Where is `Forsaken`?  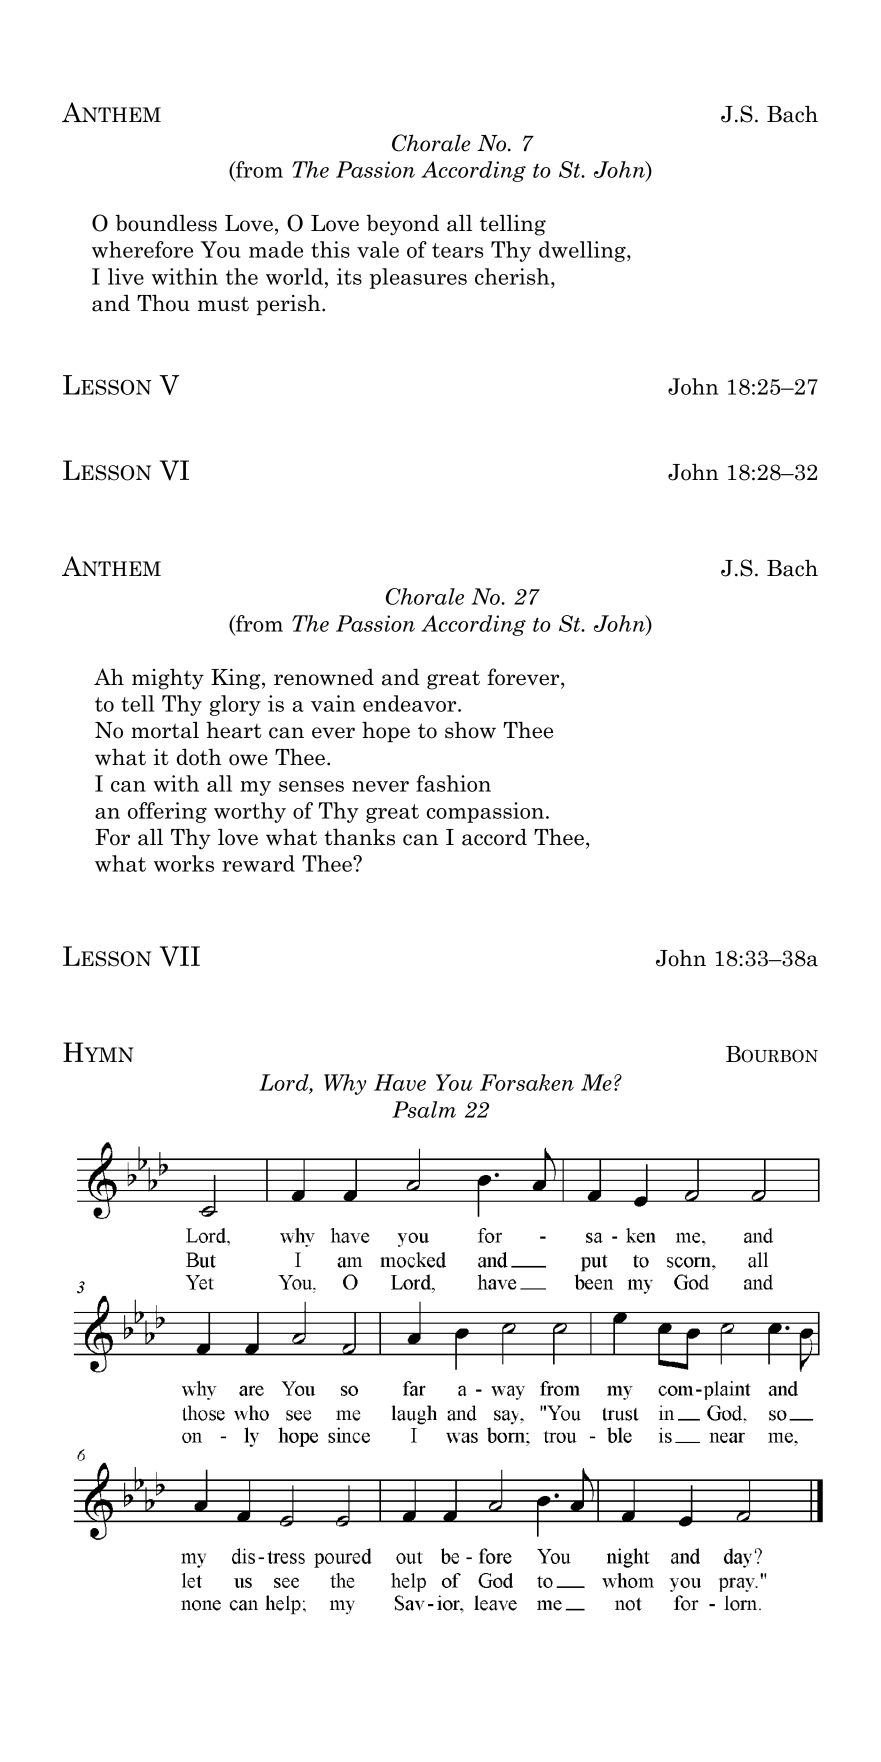
Forsaken is located at coordinates (527, 1082).
